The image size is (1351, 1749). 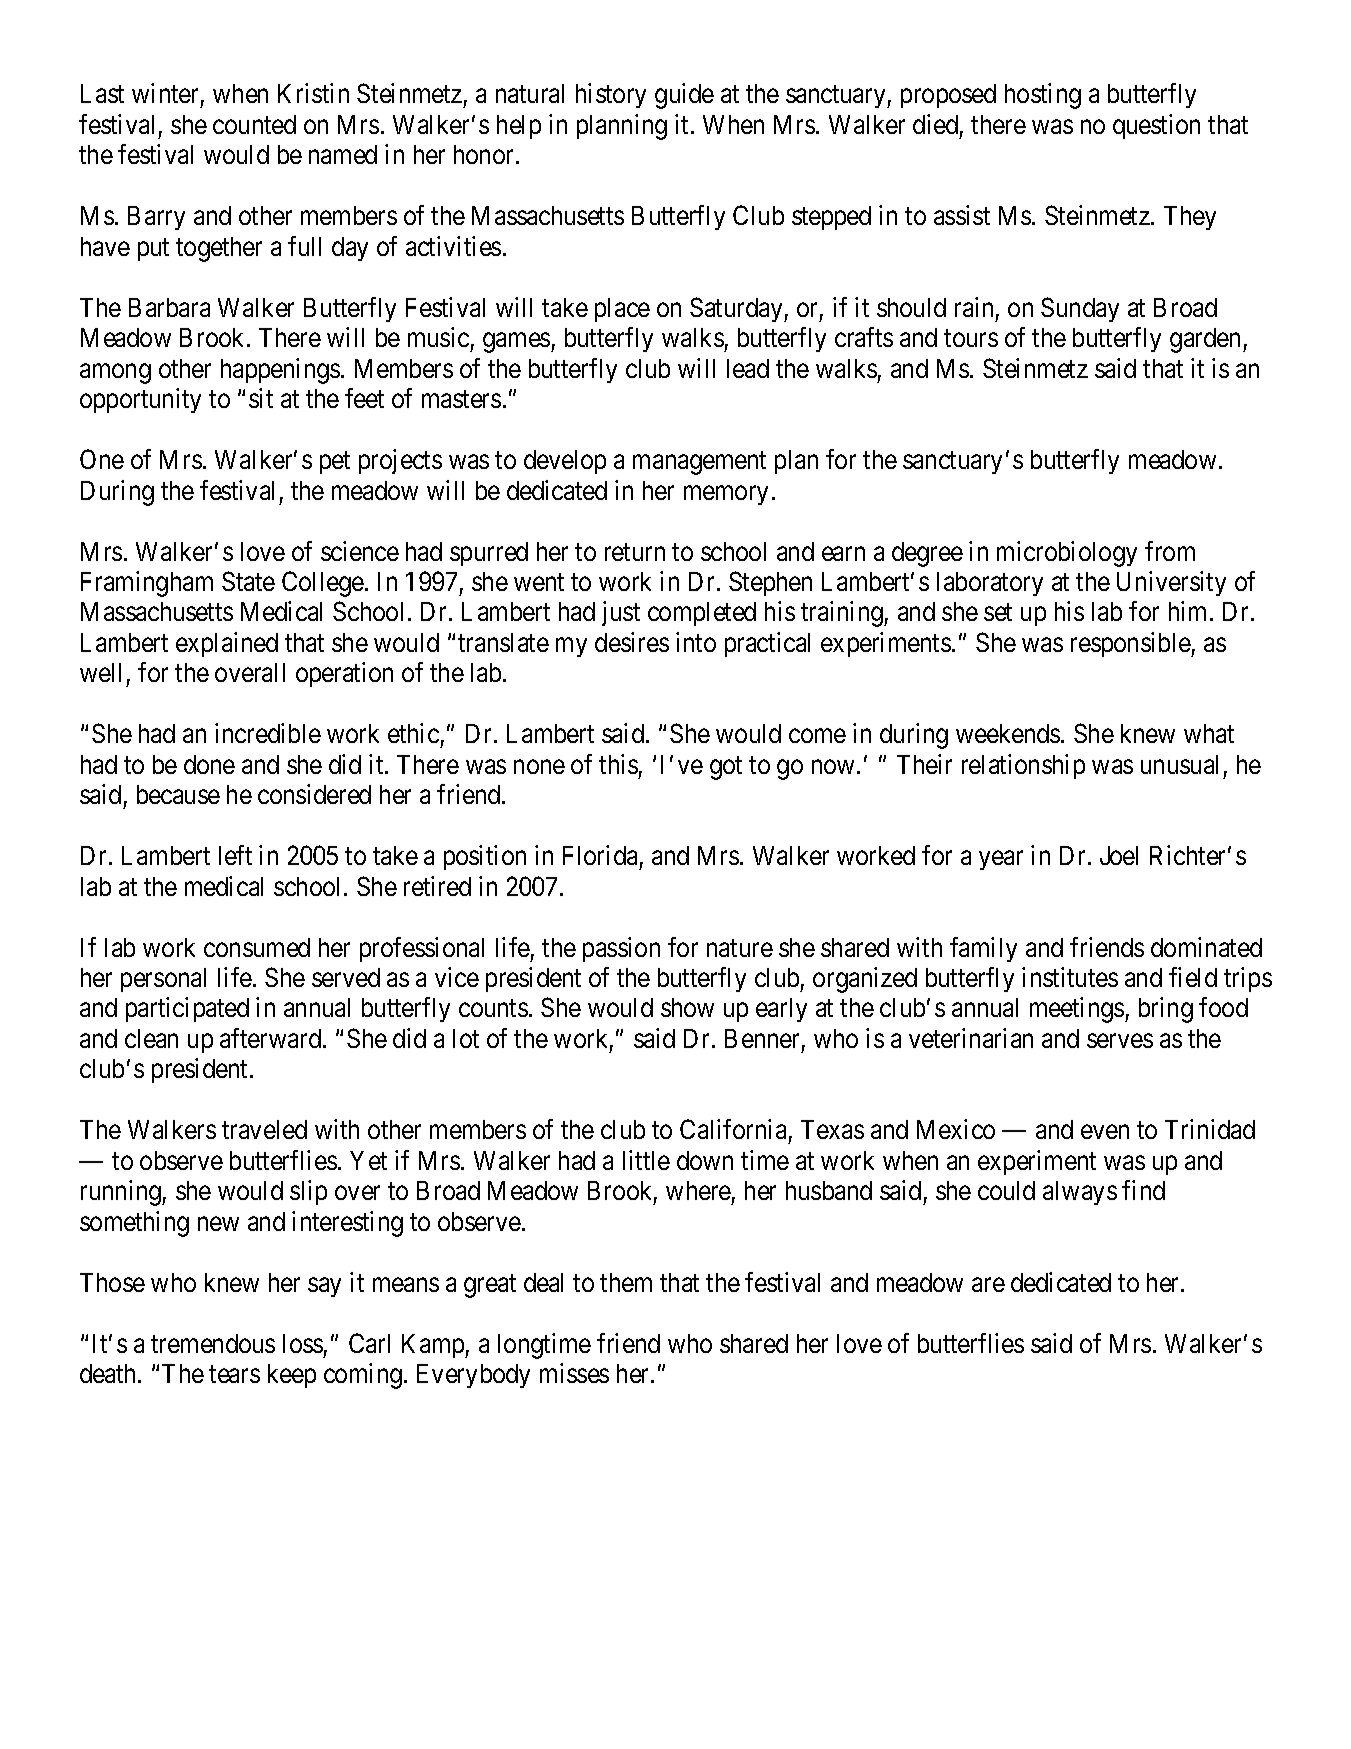 I want to click on afterward, so click(x=272, y=1038).
